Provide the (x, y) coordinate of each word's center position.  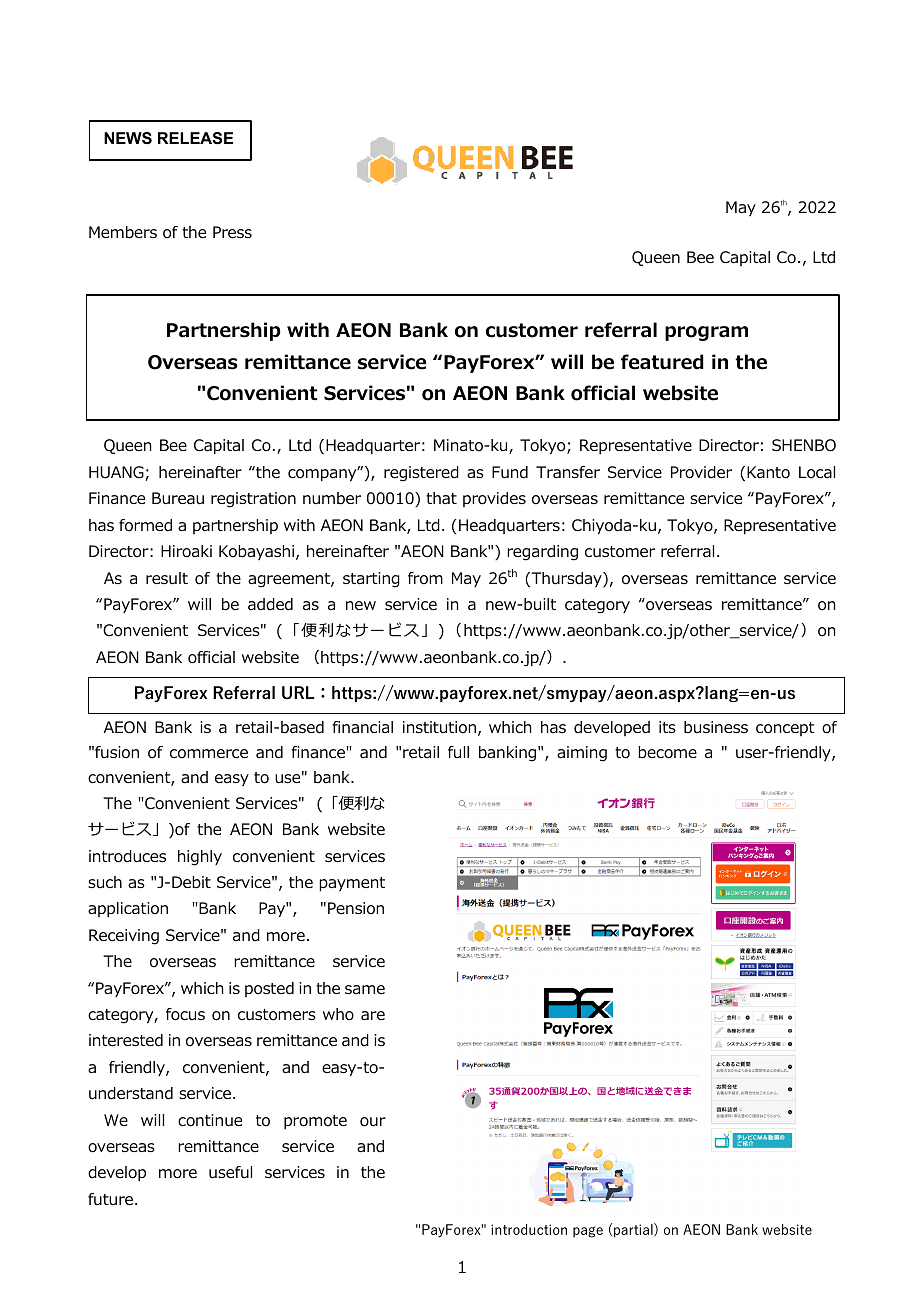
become (667, 752)
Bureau (178, 498)
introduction (529, 1229)
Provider (701, 472)
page (588, 1232)
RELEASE (195, 138)
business (716, 727)
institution (439, 727)
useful (230, 1172)
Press (232, 232)
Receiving (124, 937)
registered (421, 474)
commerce (209, 754)
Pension (356, 908)
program (706, 333)
